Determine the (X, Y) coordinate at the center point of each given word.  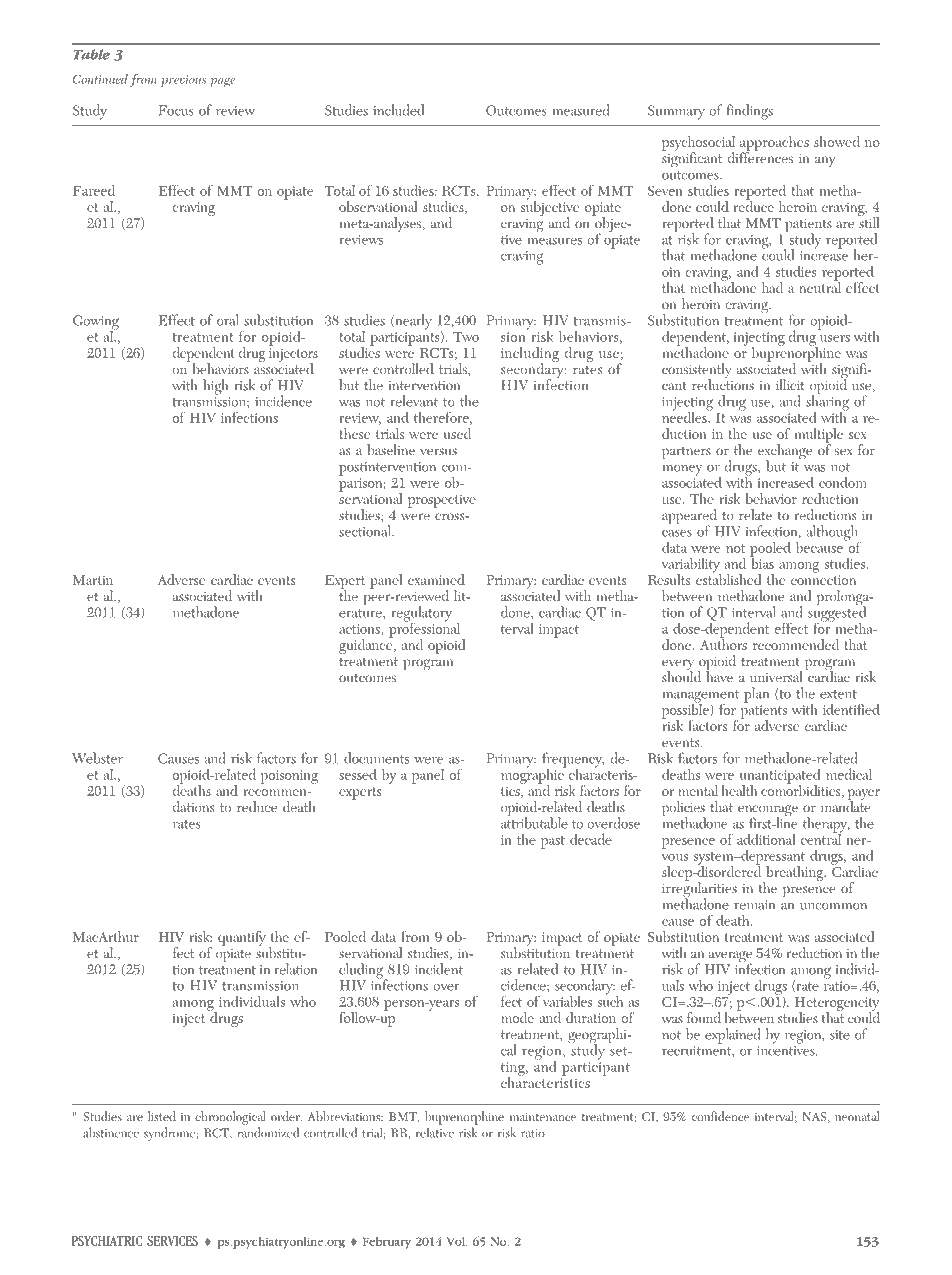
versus (438, 451)
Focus (176, 110)
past (553, 842)
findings (749, 112)
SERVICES (172, 1241)
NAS (815, 1117)
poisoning (289, 777)
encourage (768, 812)
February (387, 1243)
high (215, 387)
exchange (785, 453)
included (398, 110)
